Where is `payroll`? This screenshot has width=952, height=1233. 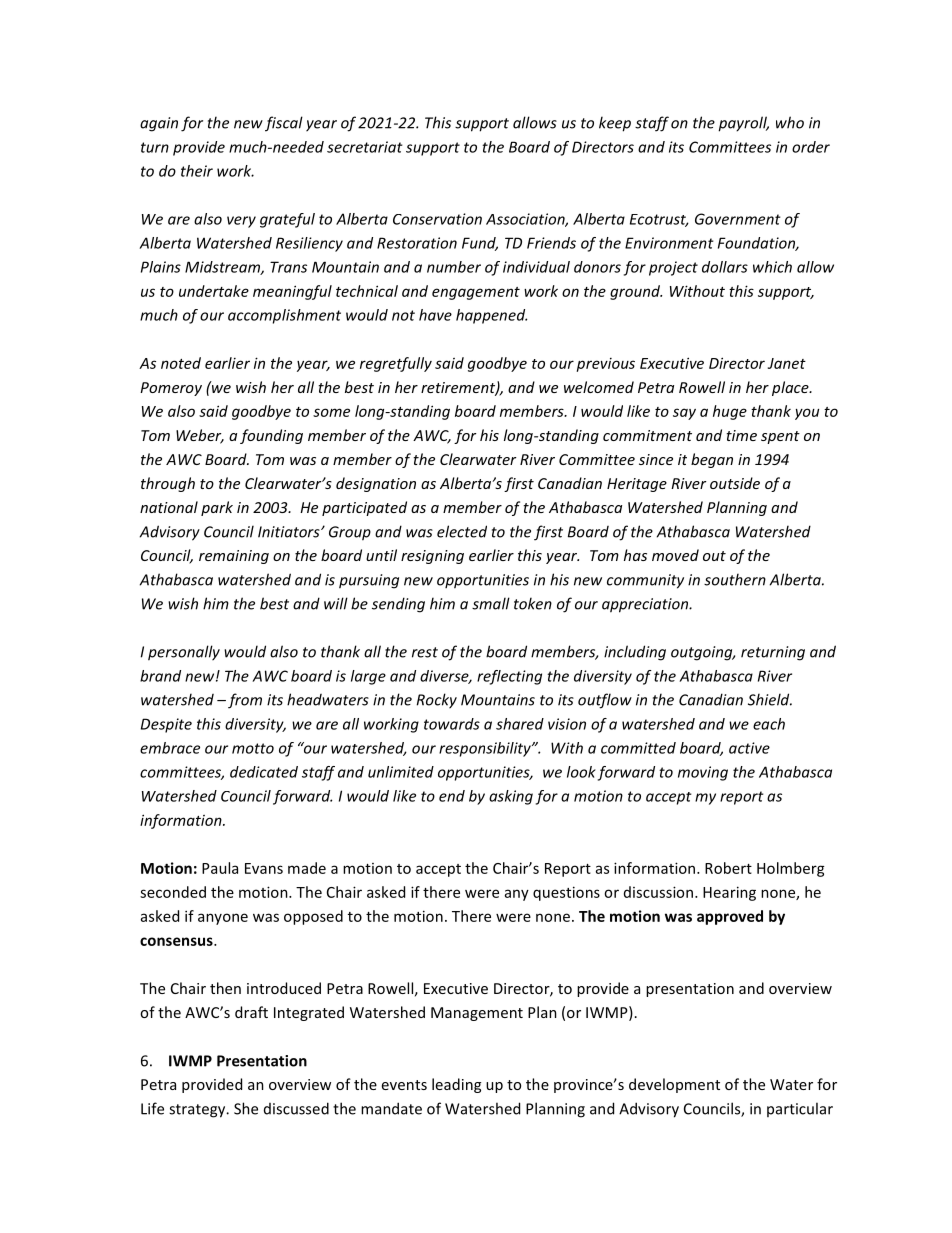 payroll is located at coordinates (743, 124).
